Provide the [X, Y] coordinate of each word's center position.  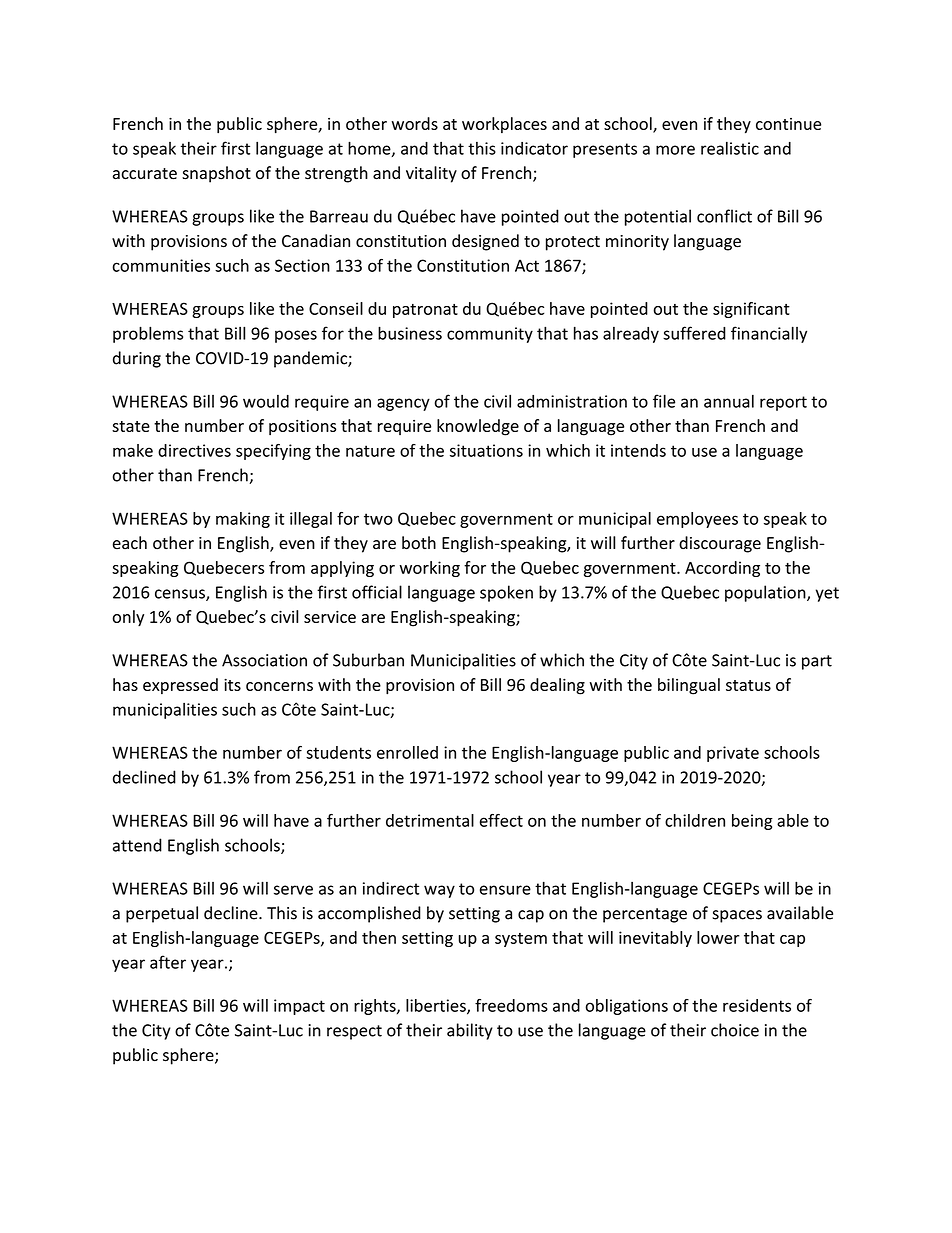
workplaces [504, 125]
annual [729, 401]
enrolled [407, 752]
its [232, 684]
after [168, 962]
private [733, 754]
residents [757, 1005]
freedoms [511, 1005]
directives [194, 450]
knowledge [478, 427]
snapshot [216, 174]
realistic [730, 148]
